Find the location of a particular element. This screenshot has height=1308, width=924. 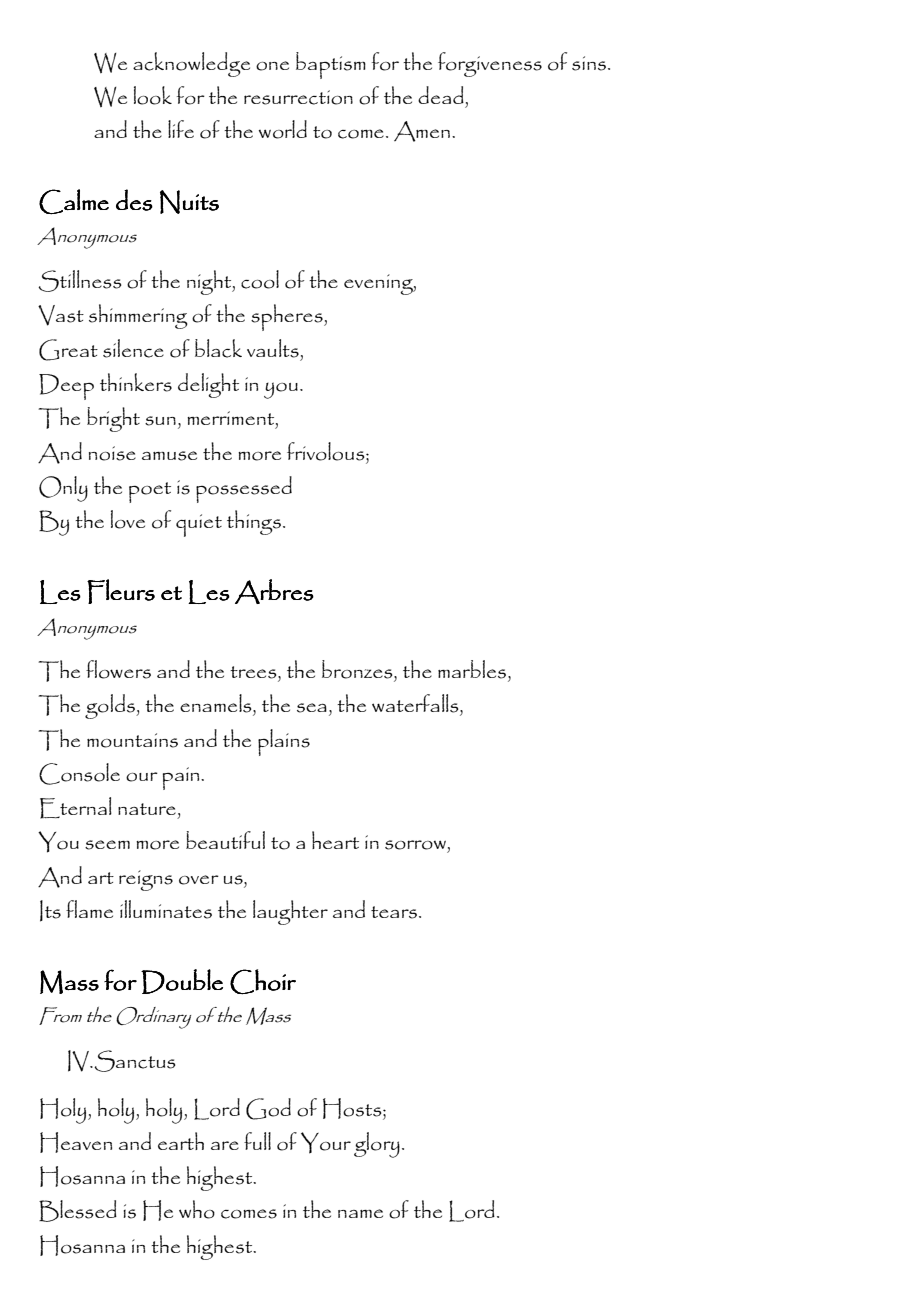

forgiveness is located at coordinates (490, 64).
